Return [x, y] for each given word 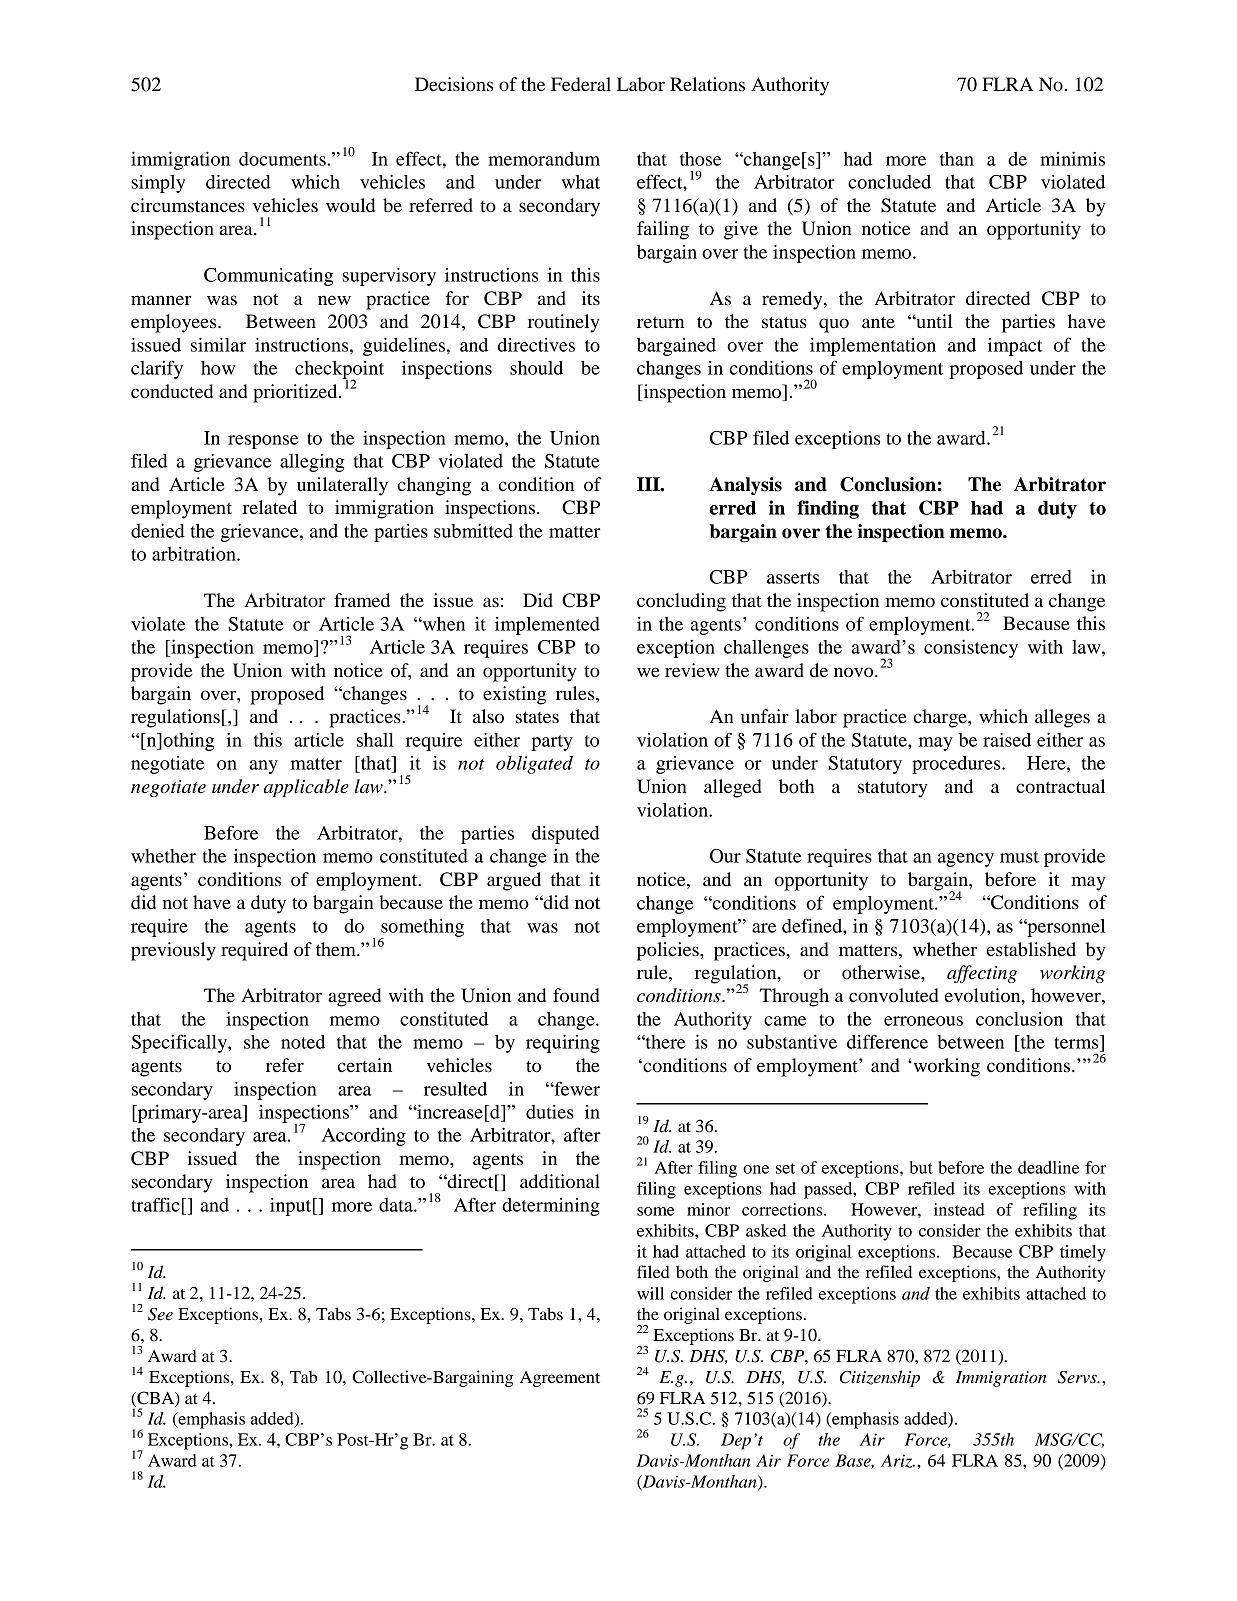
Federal [581, 84]
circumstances [188, 205]
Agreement [560, 1379]
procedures [957, 765]
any [263, 767]
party [552, 743]
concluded [889, 182]
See [160, 1314]
